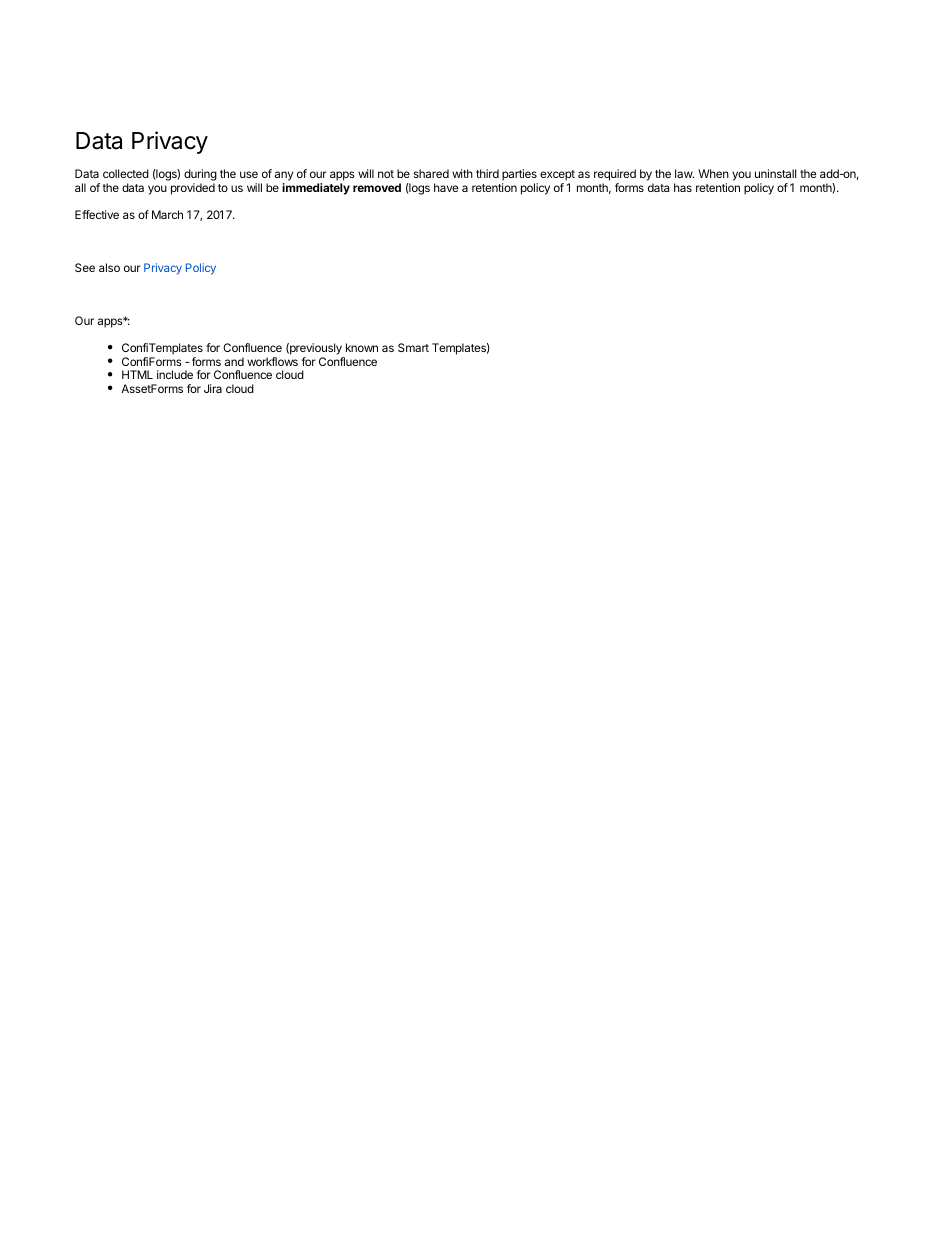 The height and width of the screenshot is (1233, 952). Describe the element at coordinates (413, 347) in the screenshot. I see `Smart` at that location.
